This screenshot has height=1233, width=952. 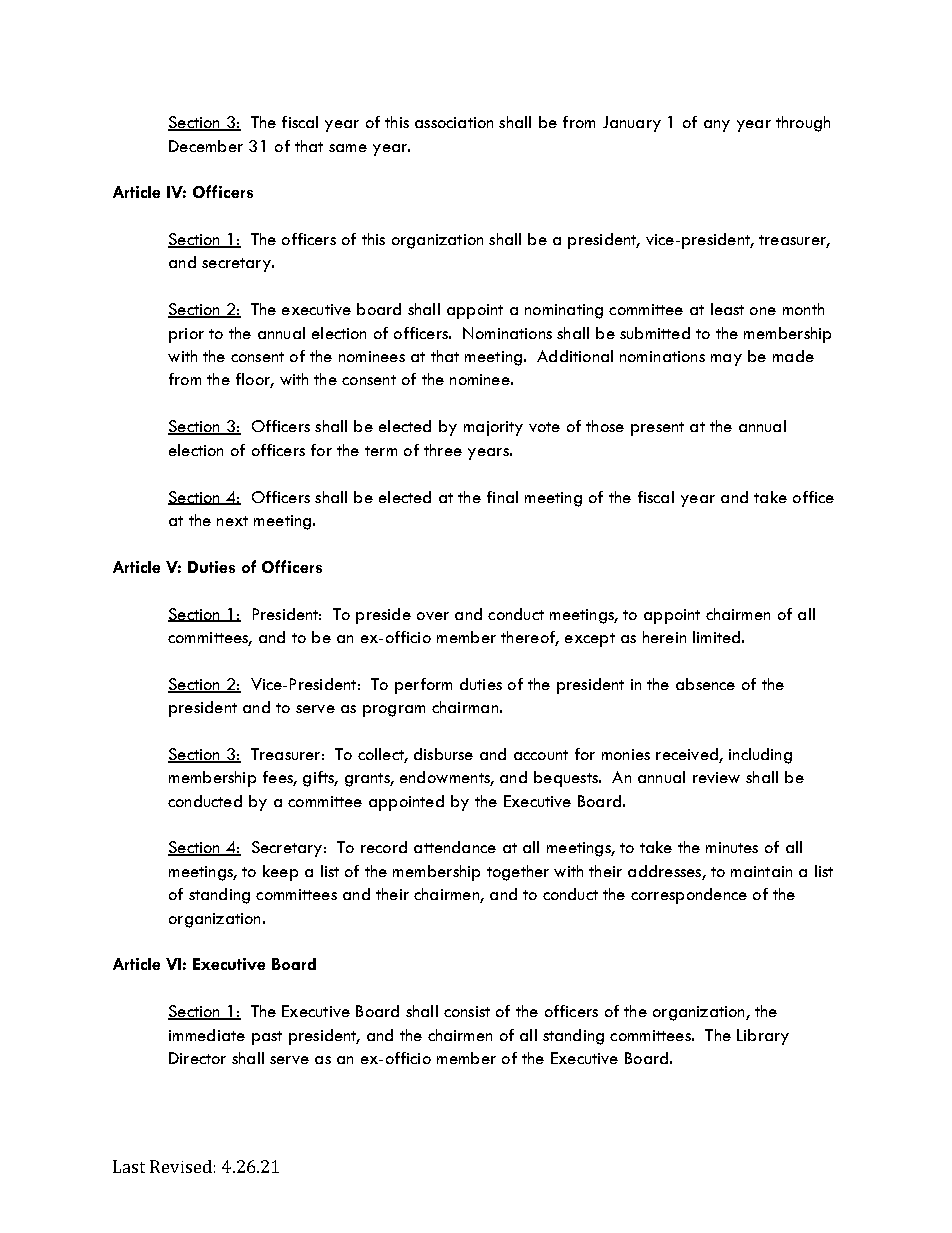 What do you see at coordinates (717, 126) in the screenshot?
I see `any` at bounding box center [717, 126].
